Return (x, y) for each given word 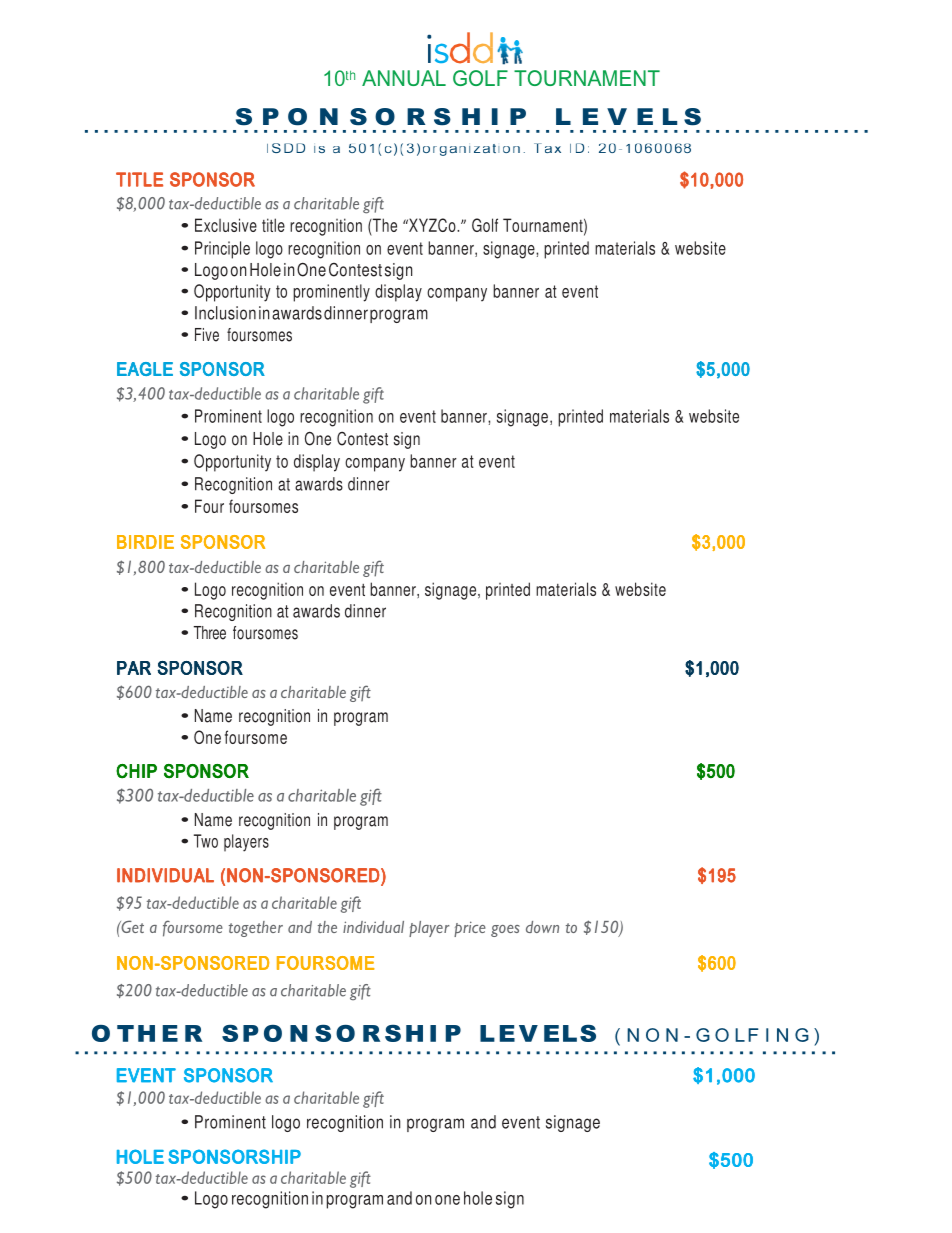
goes (505, 931)
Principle (222, 250)
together (256, 929)
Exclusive (226, 225)
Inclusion (225, 313)
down (542, 927)
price (470, 929)
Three (210, 633)
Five (207, 335)
